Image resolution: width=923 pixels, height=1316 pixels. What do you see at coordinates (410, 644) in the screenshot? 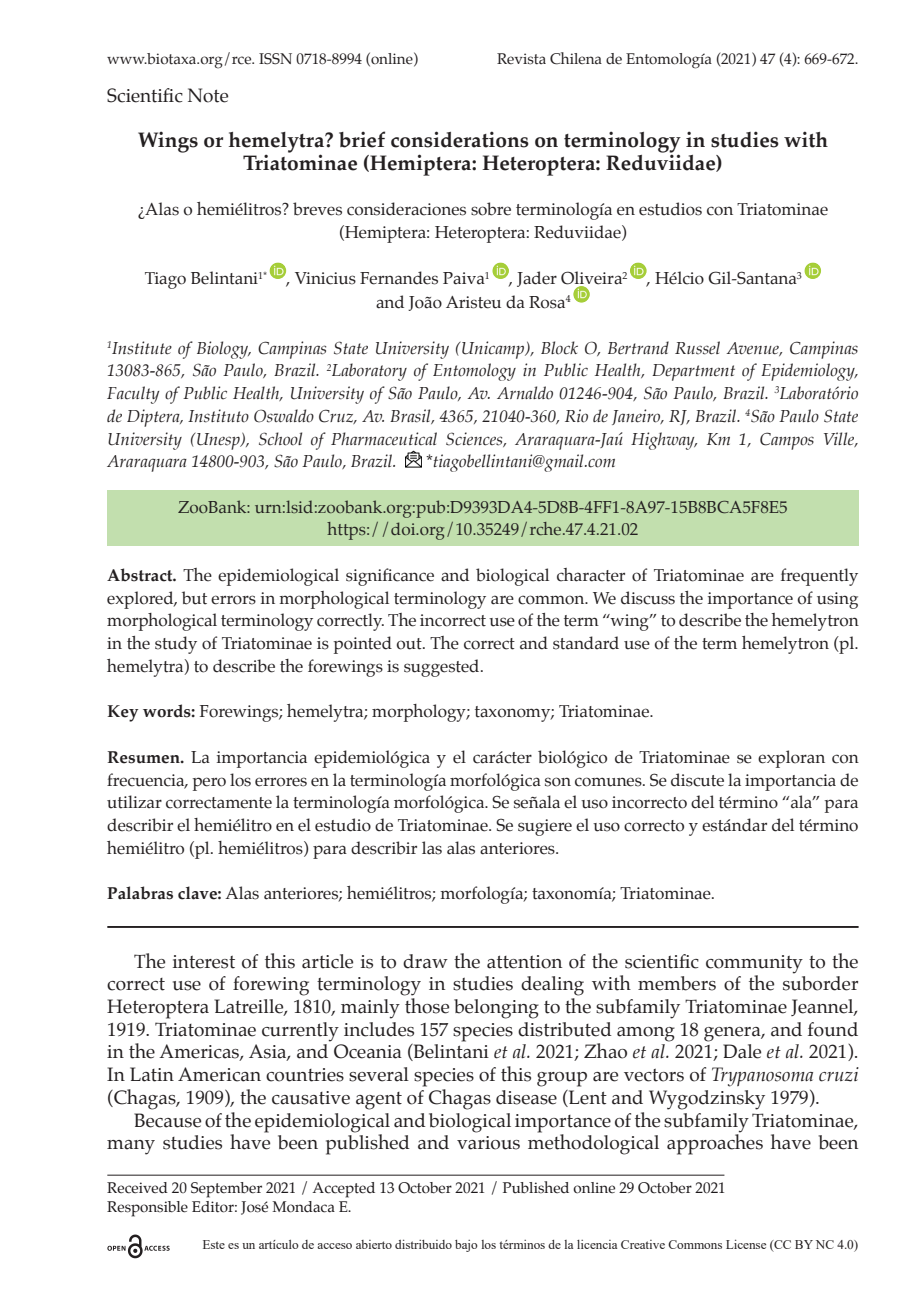
I see `out` at bounding box center [410, 644].
